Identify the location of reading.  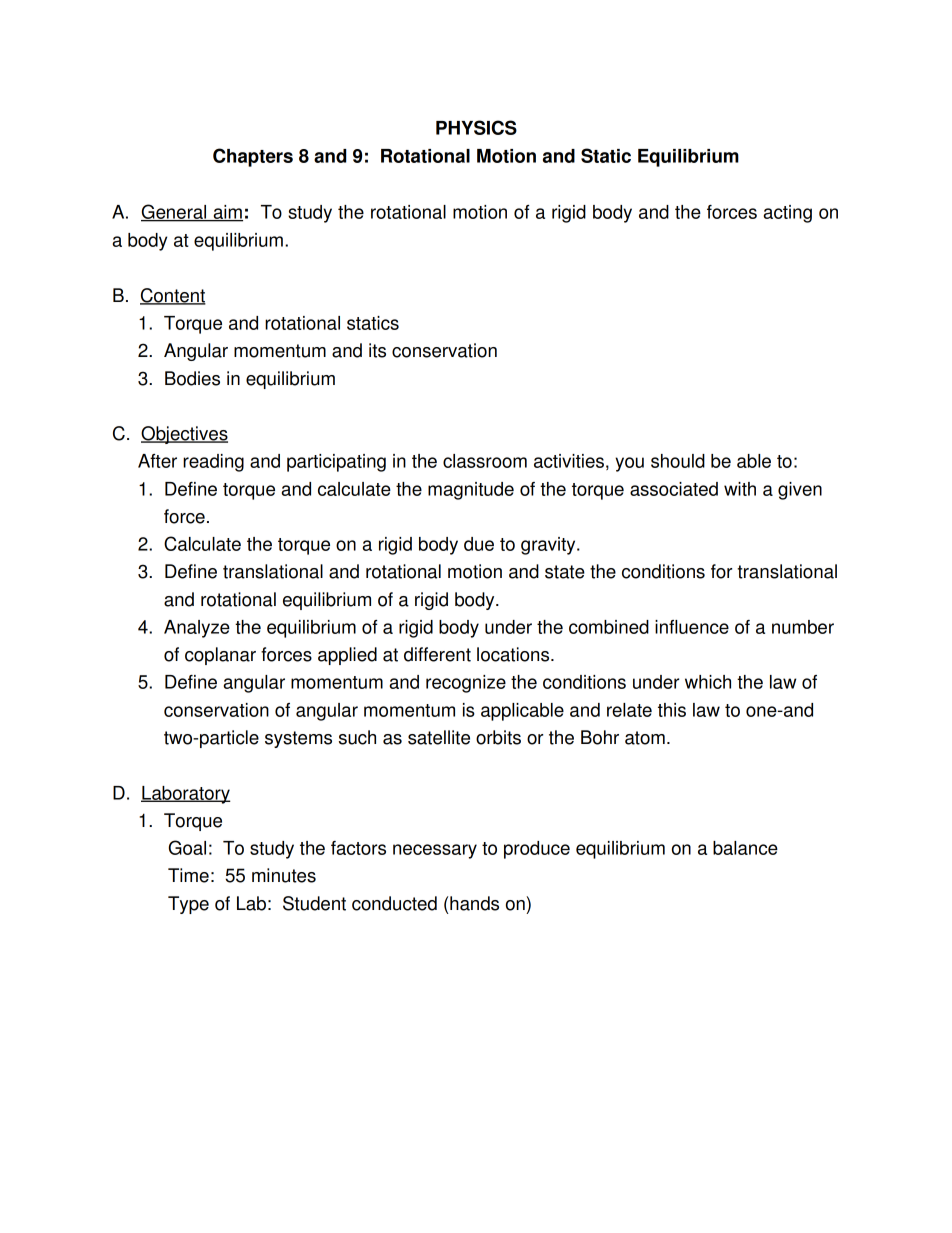
(213, 463).
